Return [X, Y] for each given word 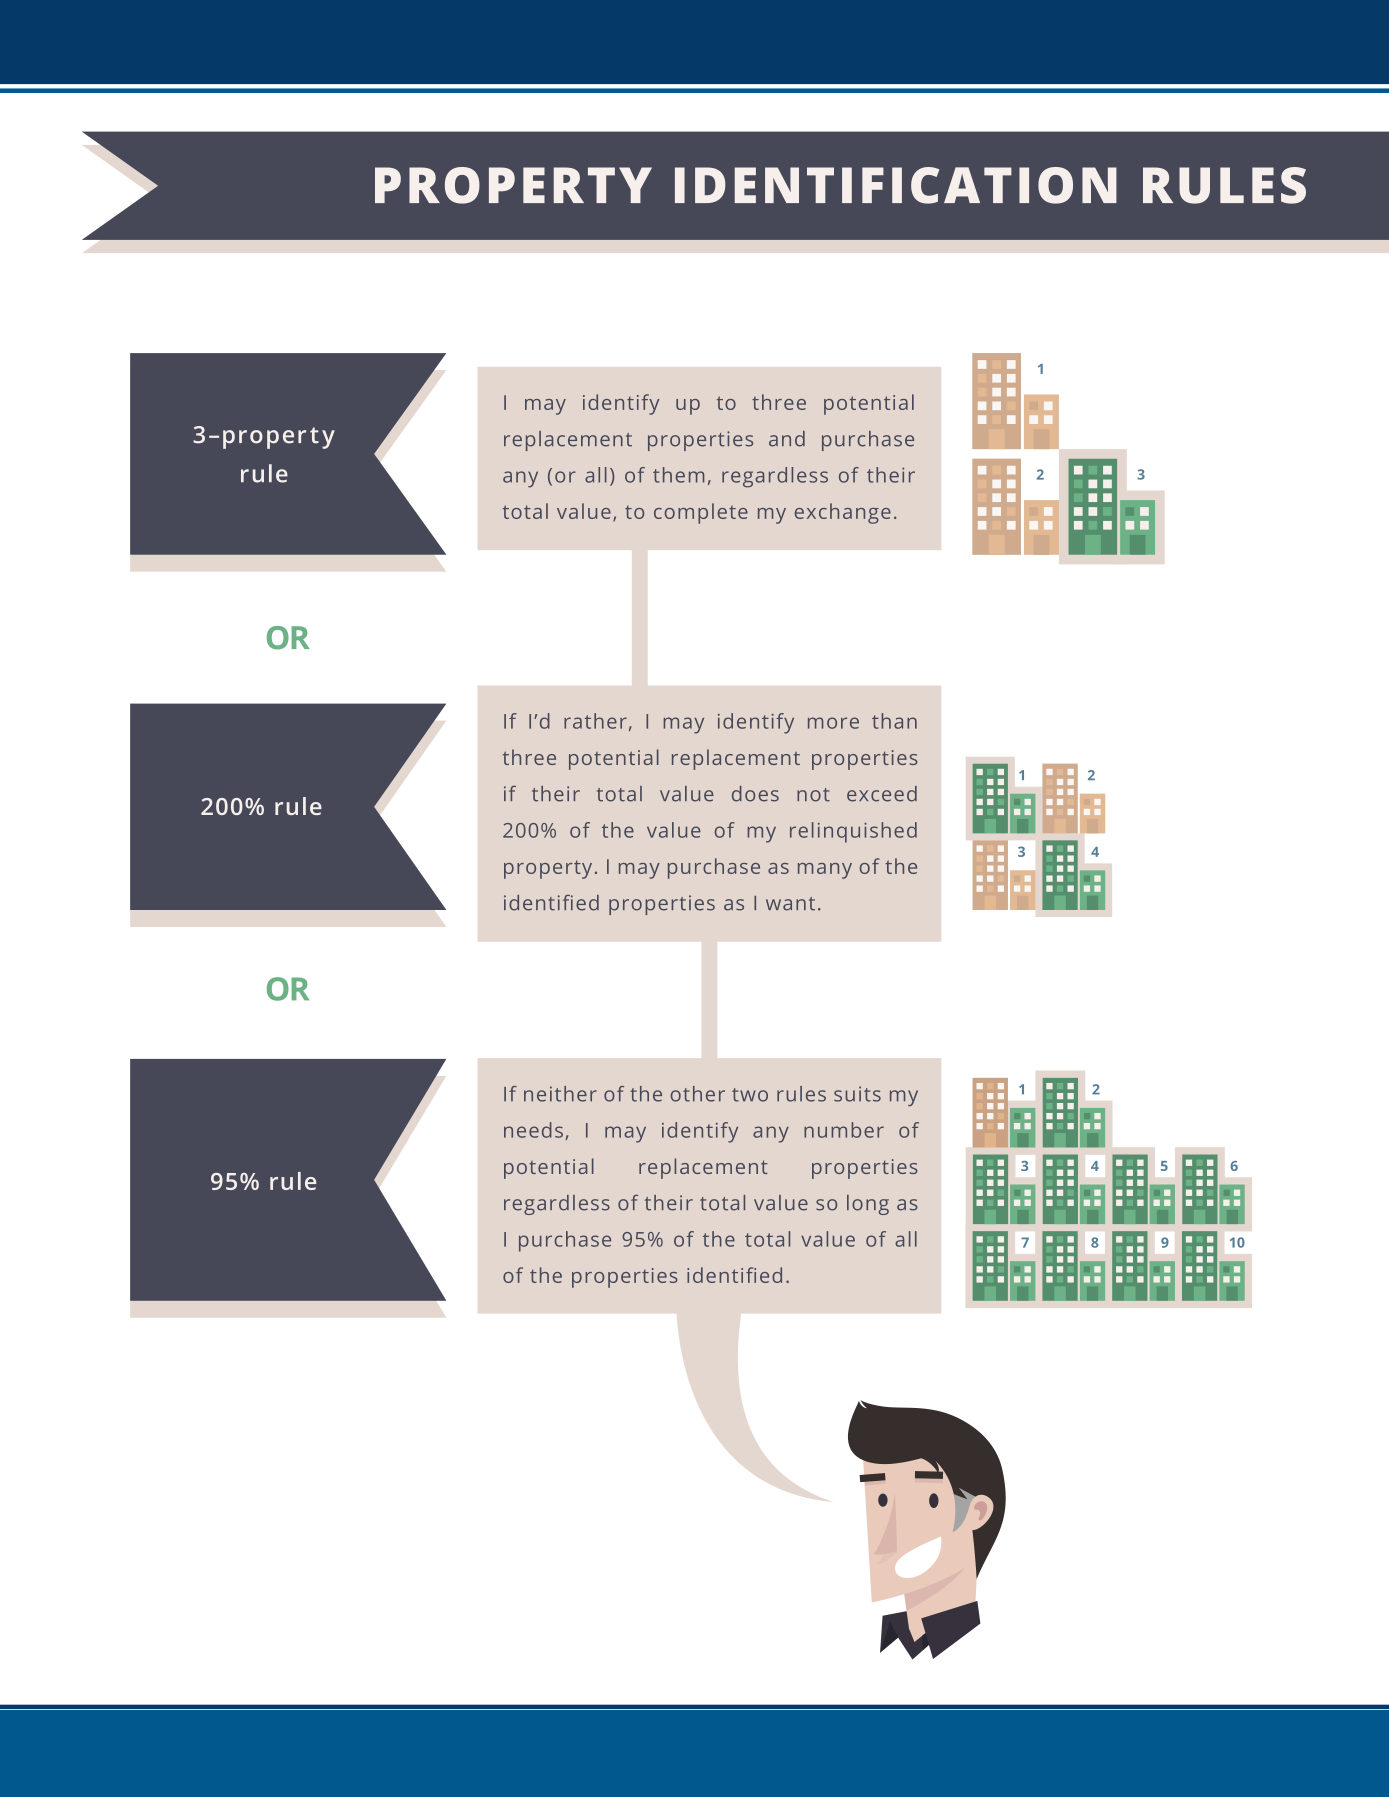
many [825, 871]
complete [701, 513]
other [698, 1094]
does [755, 794]
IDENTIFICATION [896, 185]
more [833, 723]
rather [595, 721]
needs [533, 1130]
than [894, 721]
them [679, 475]
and [787, 439]
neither [560, 1094]
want [790, 904]
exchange [843, 513]
